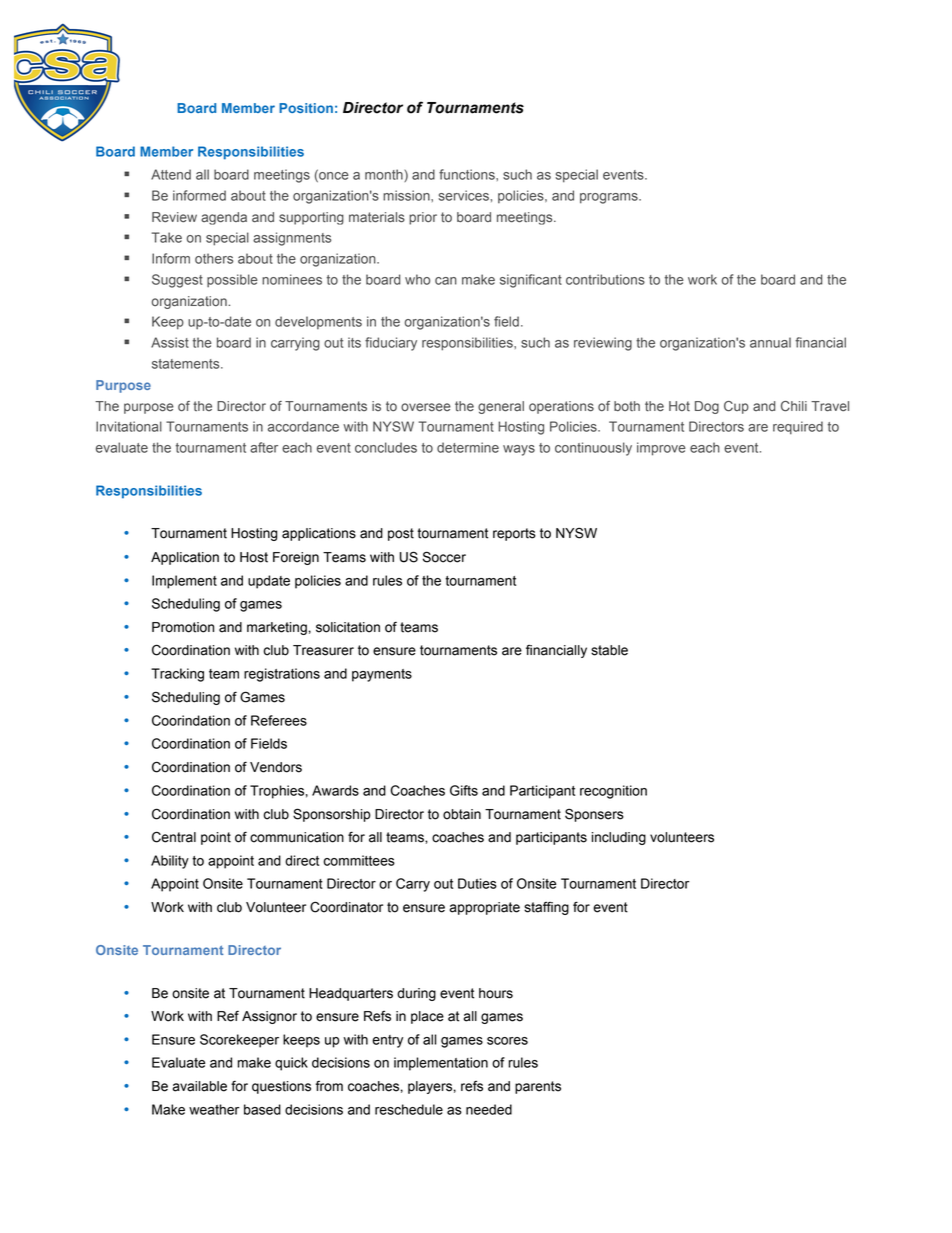 Image resolution: width=952 pixels, height=1233 pixels. Describe the element at coordinates (183, 627) in the screenshot. I see `Promotion` at that location.
